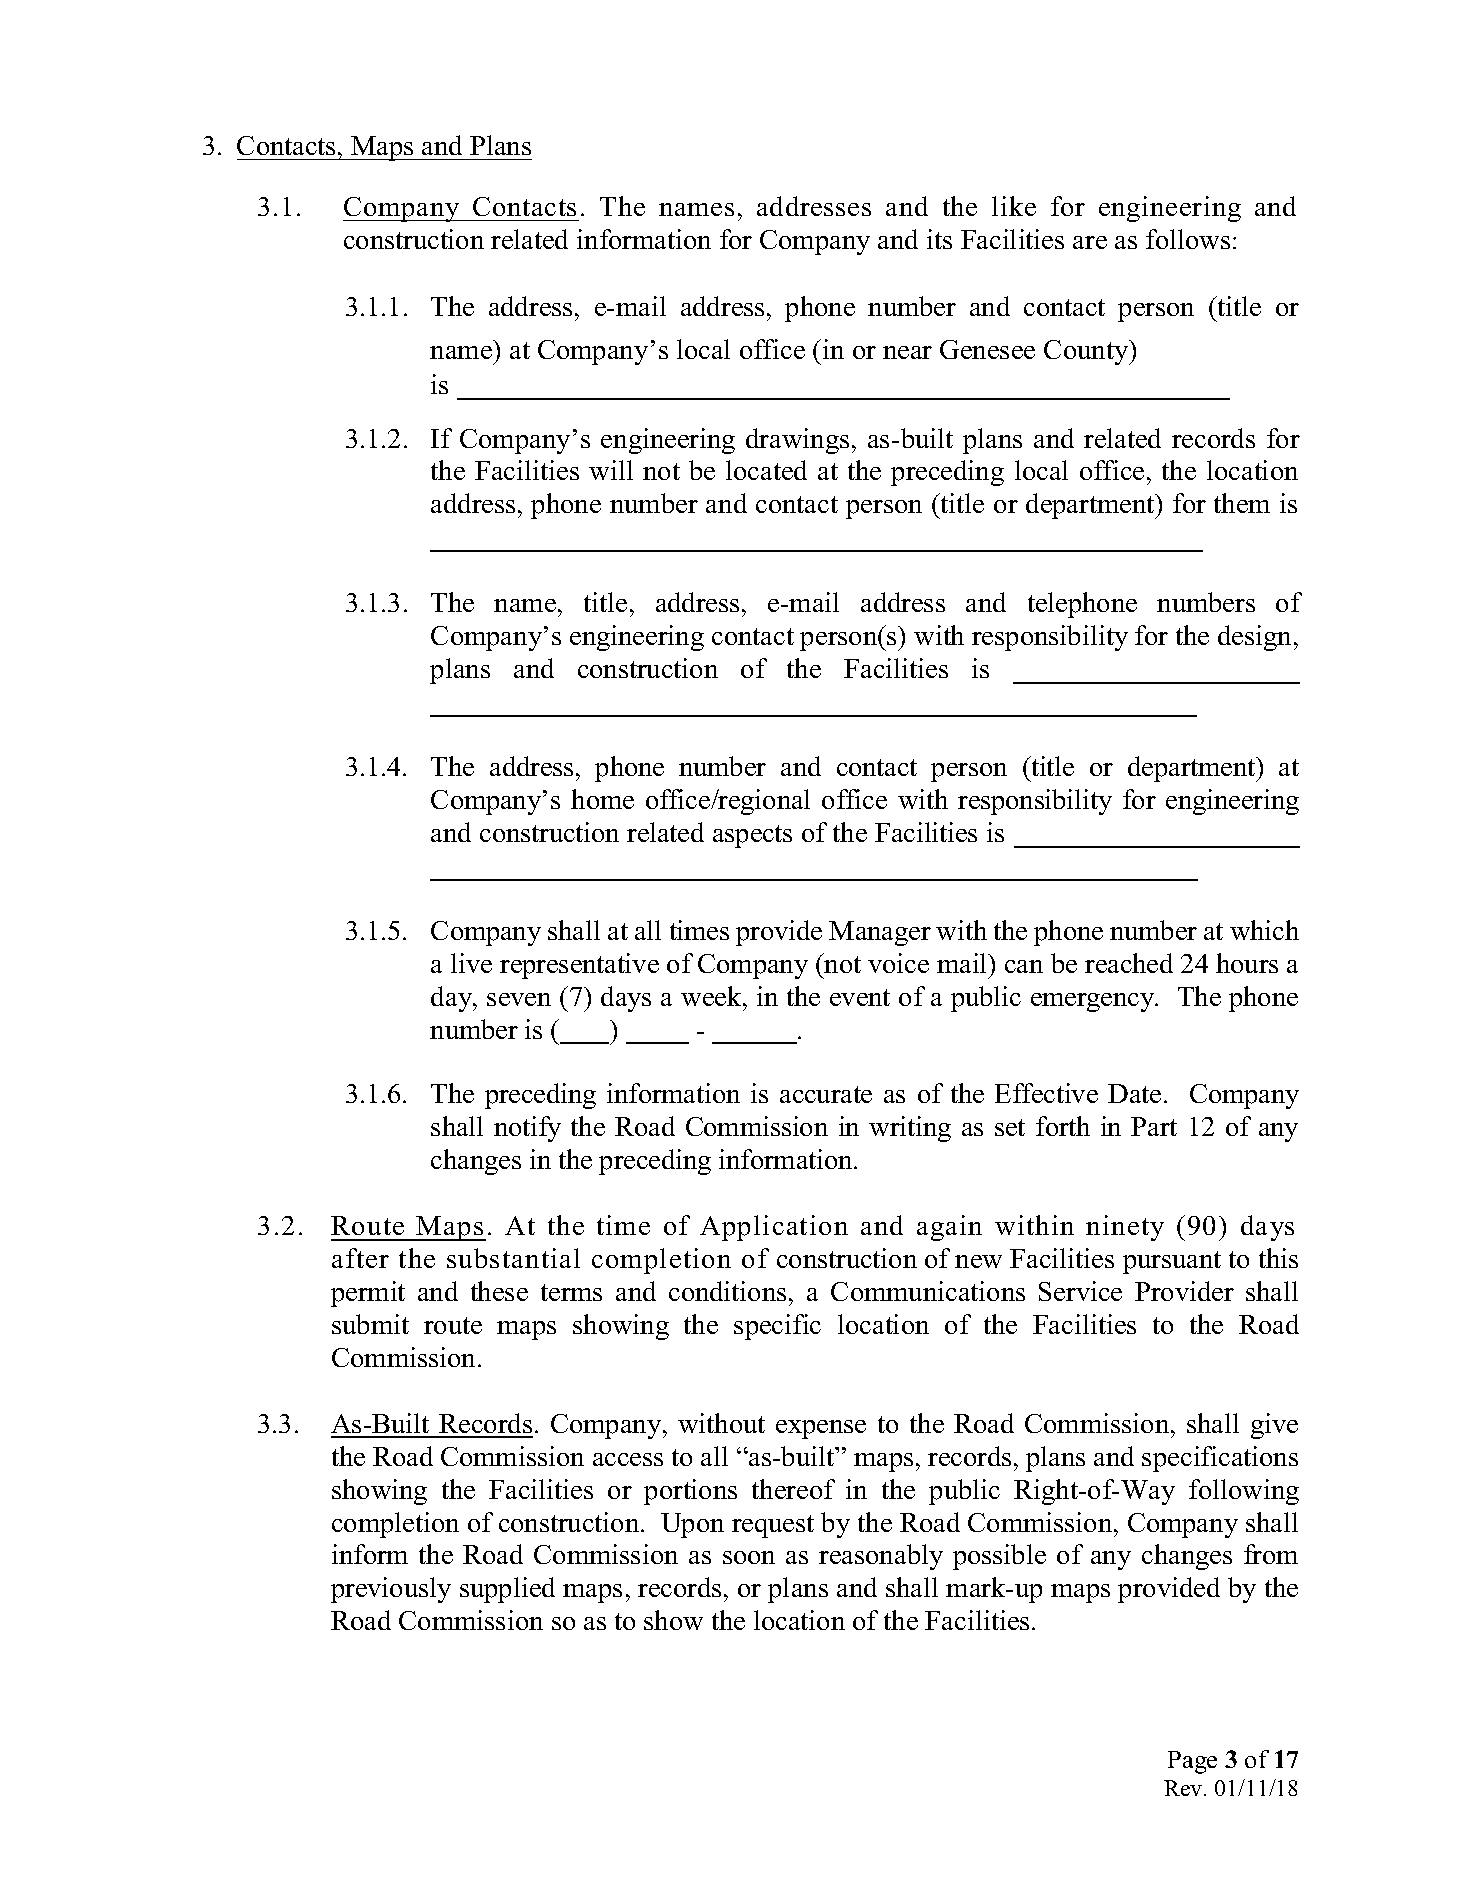 The image size is (1459, 1888). What do you see at coordinates (1254, 638) in the image?
I see `design` at bounding box center [1254, 638].
